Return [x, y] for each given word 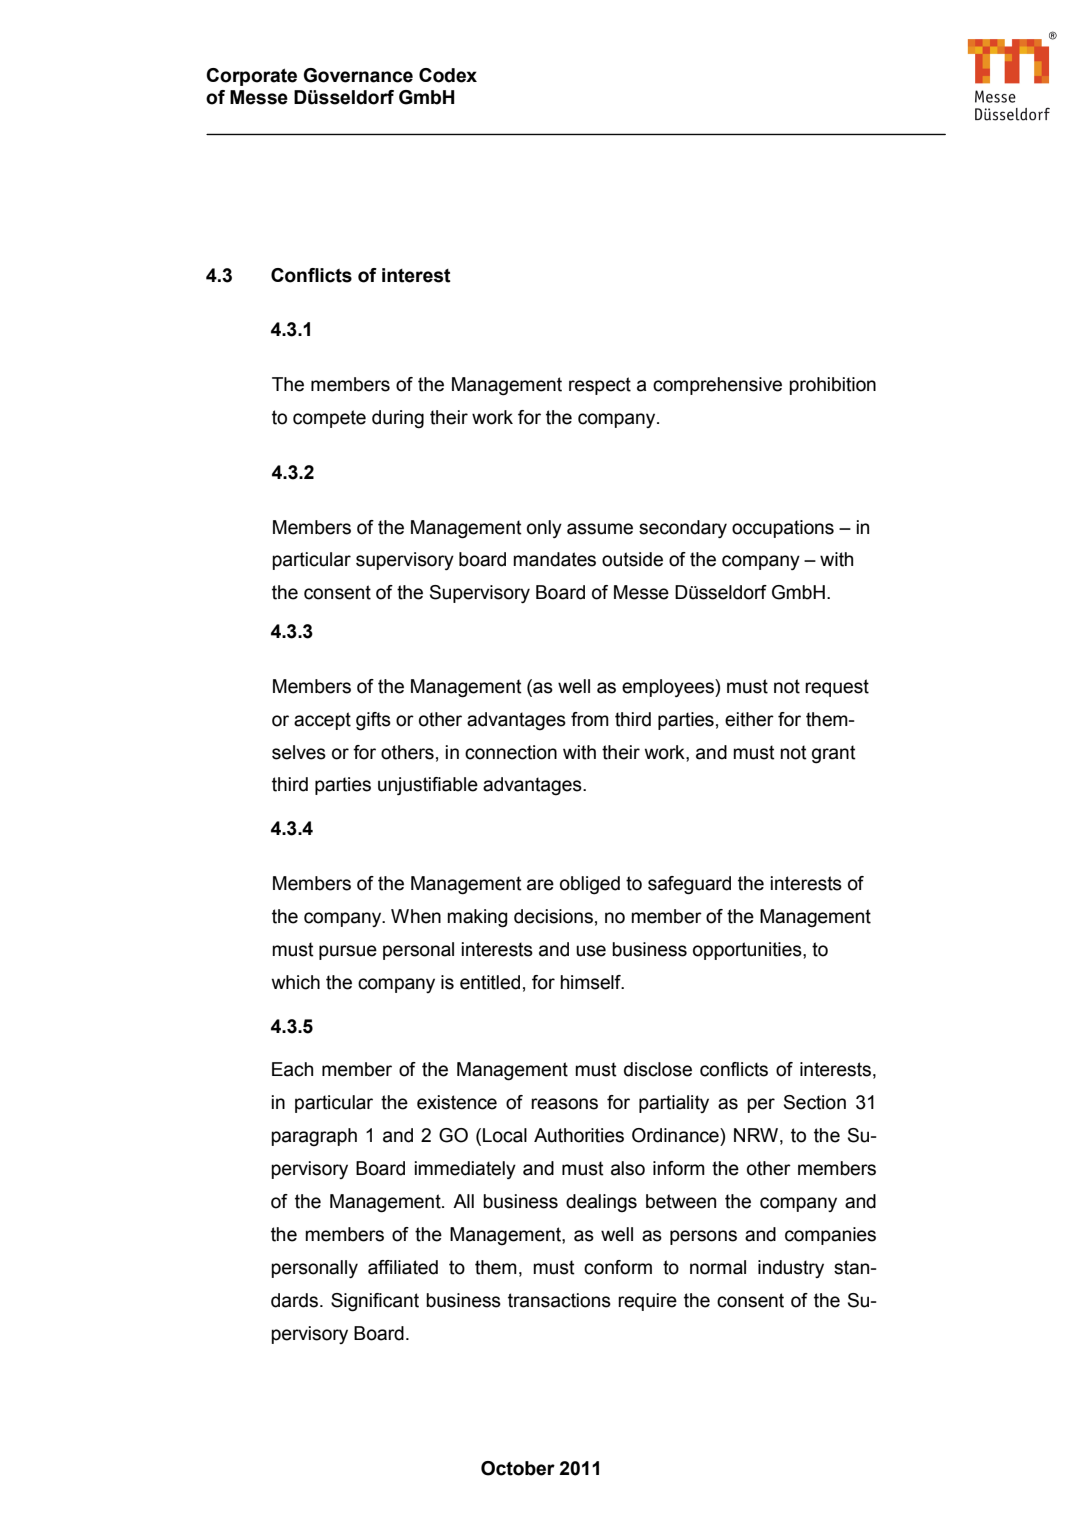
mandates [554, 559]
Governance [358, 75]
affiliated [403, 1267]
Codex [448, 75]
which [295, 982]
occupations [783, 529]
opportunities [748, 951]
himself [591, 982]
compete [329, 419]
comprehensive [717, 386]
